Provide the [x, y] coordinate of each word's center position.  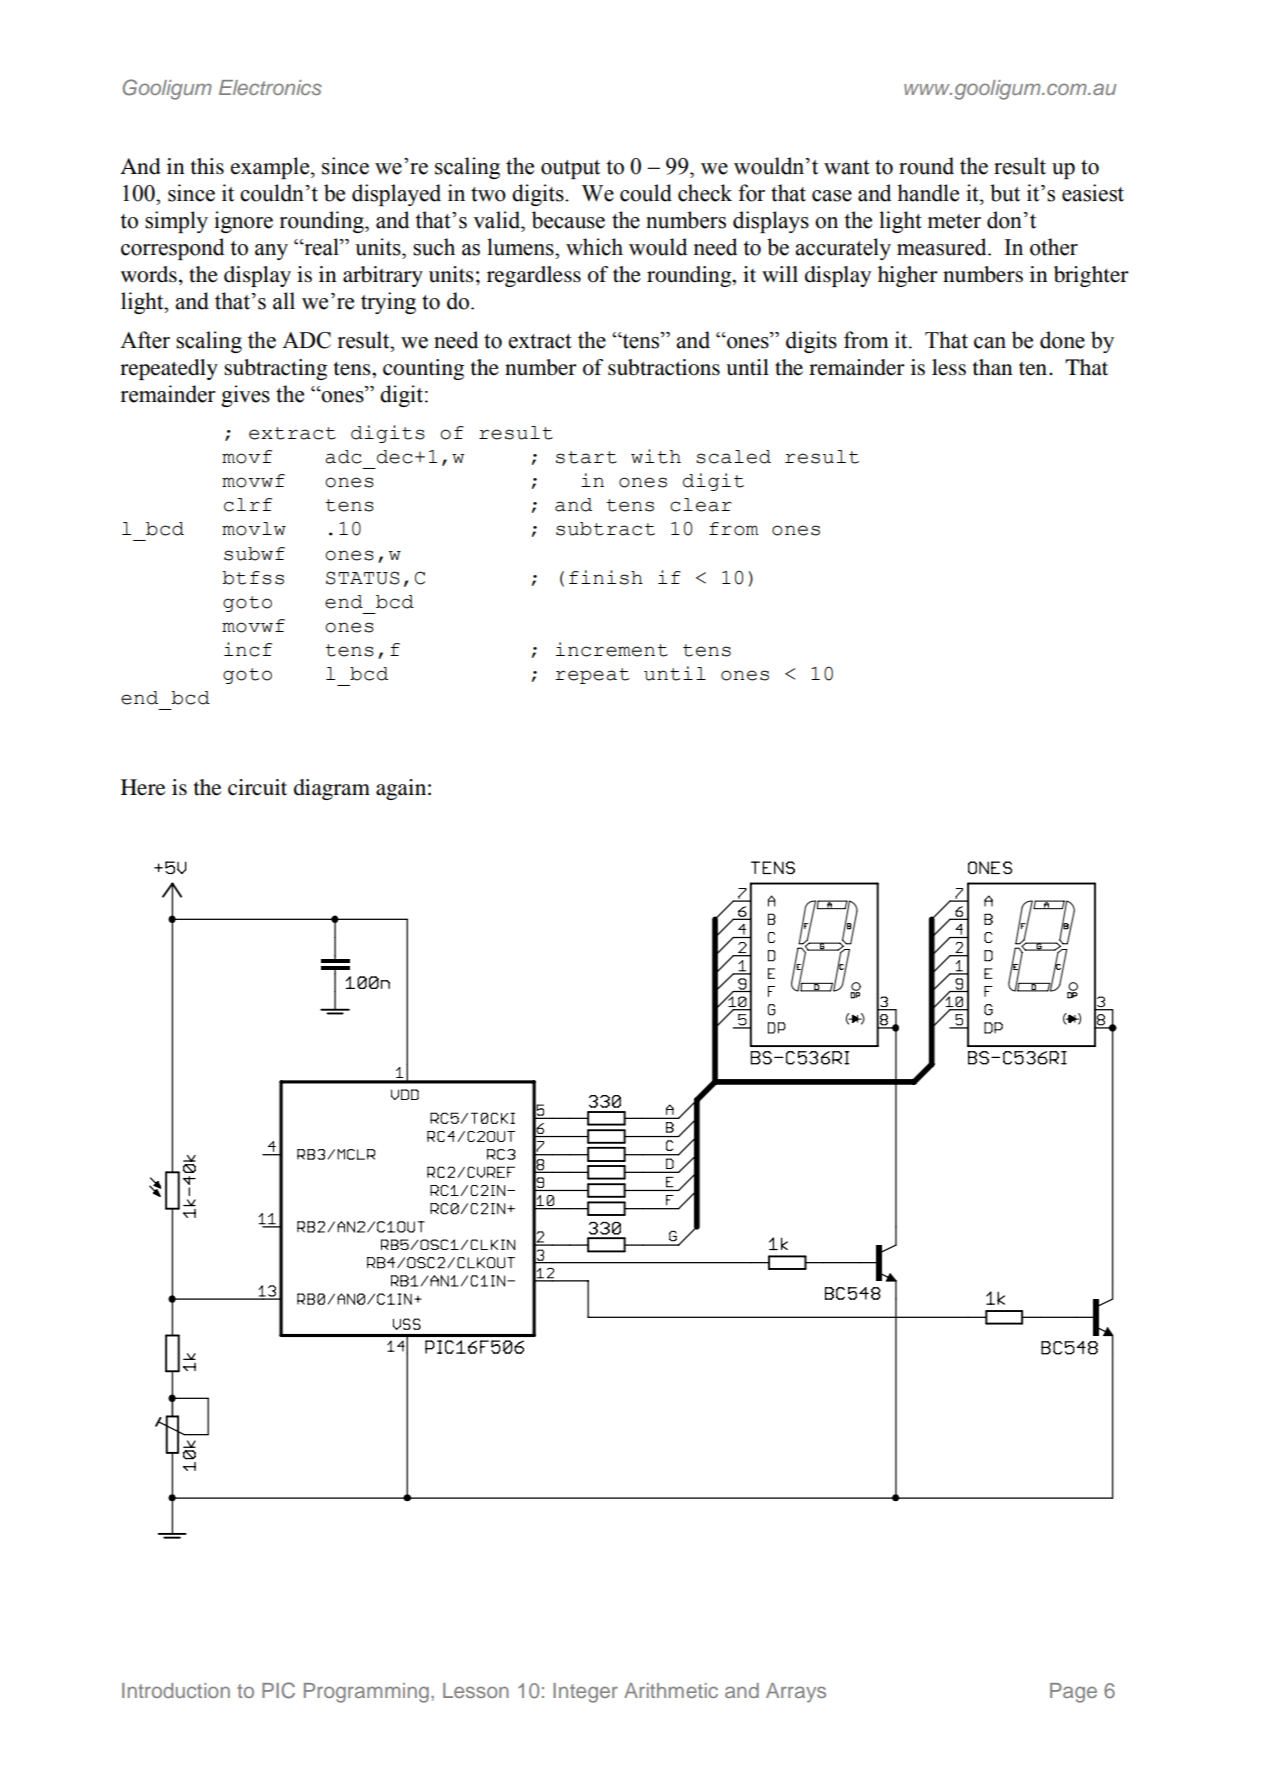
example [271, 168]
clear [701, 505]
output [570, 169]
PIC [278, 1690]
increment [612, 649]
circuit [257, 787]
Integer [585, 1693]
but [1005, 193]
